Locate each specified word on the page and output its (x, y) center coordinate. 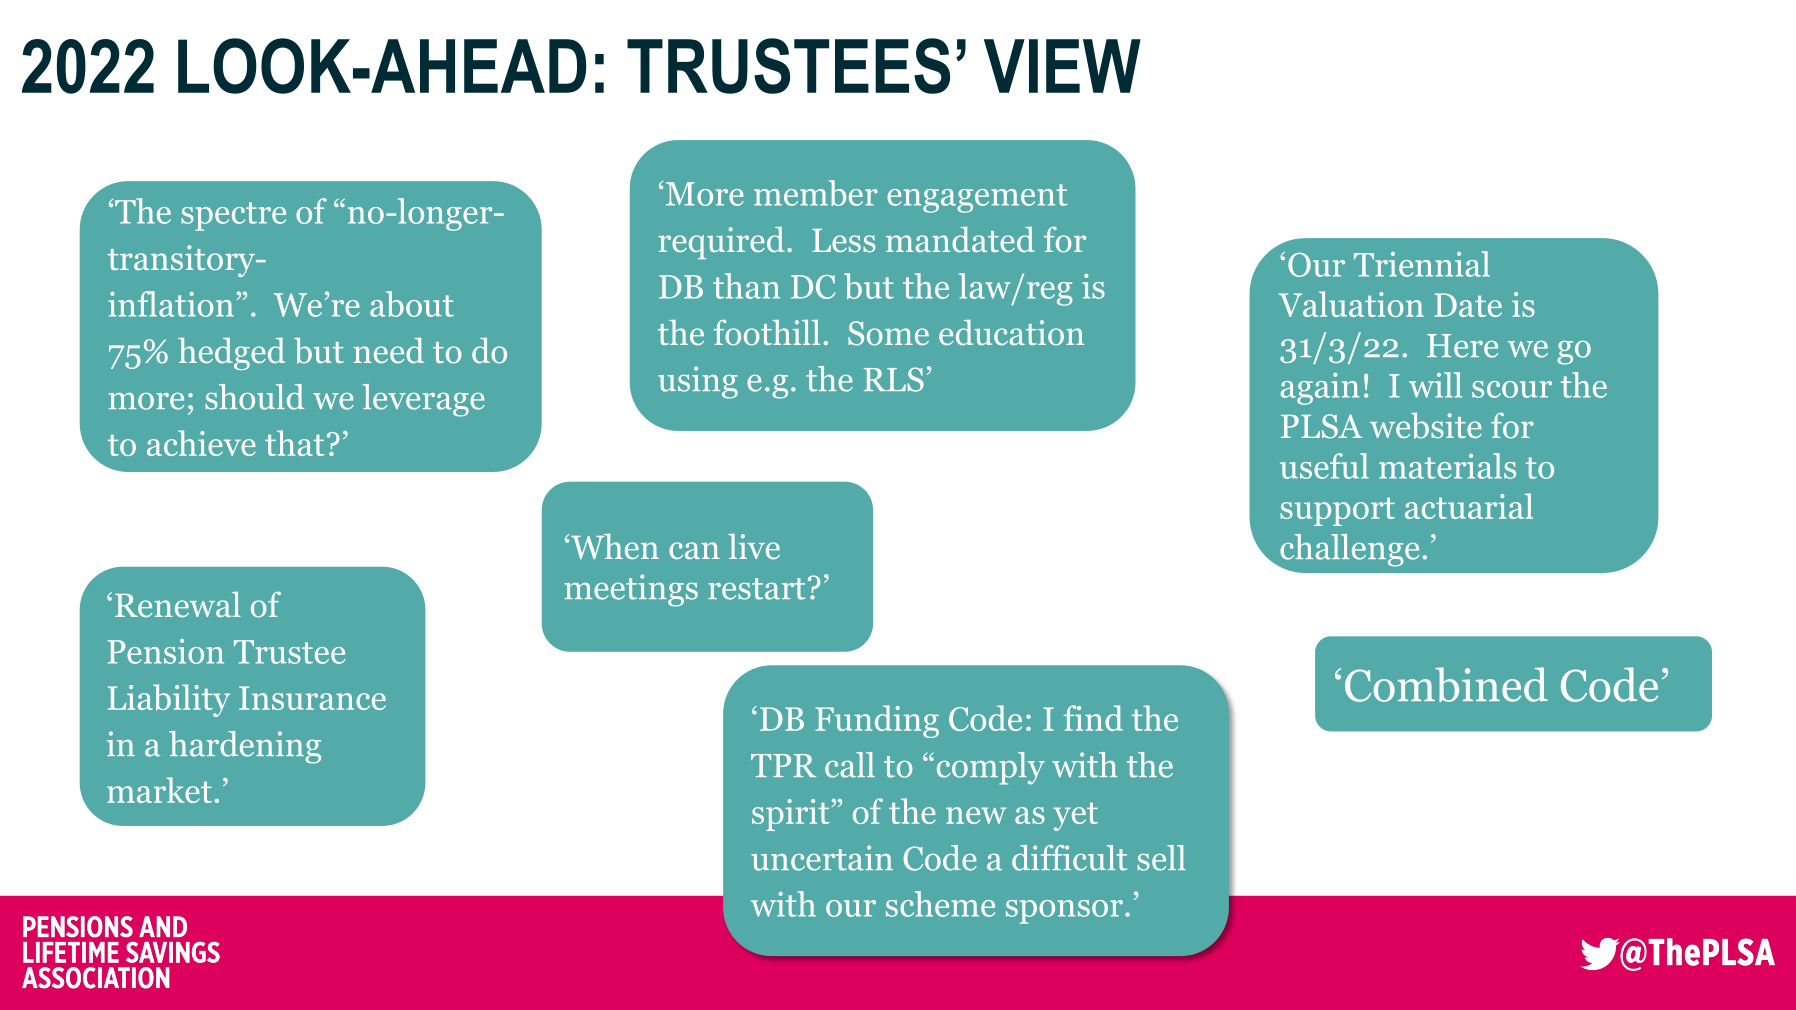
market (159, 790)
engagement (977, 198)
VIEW (1062, 66)
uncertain (822, 858)
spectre (233, 216)
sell (1161, 858)
